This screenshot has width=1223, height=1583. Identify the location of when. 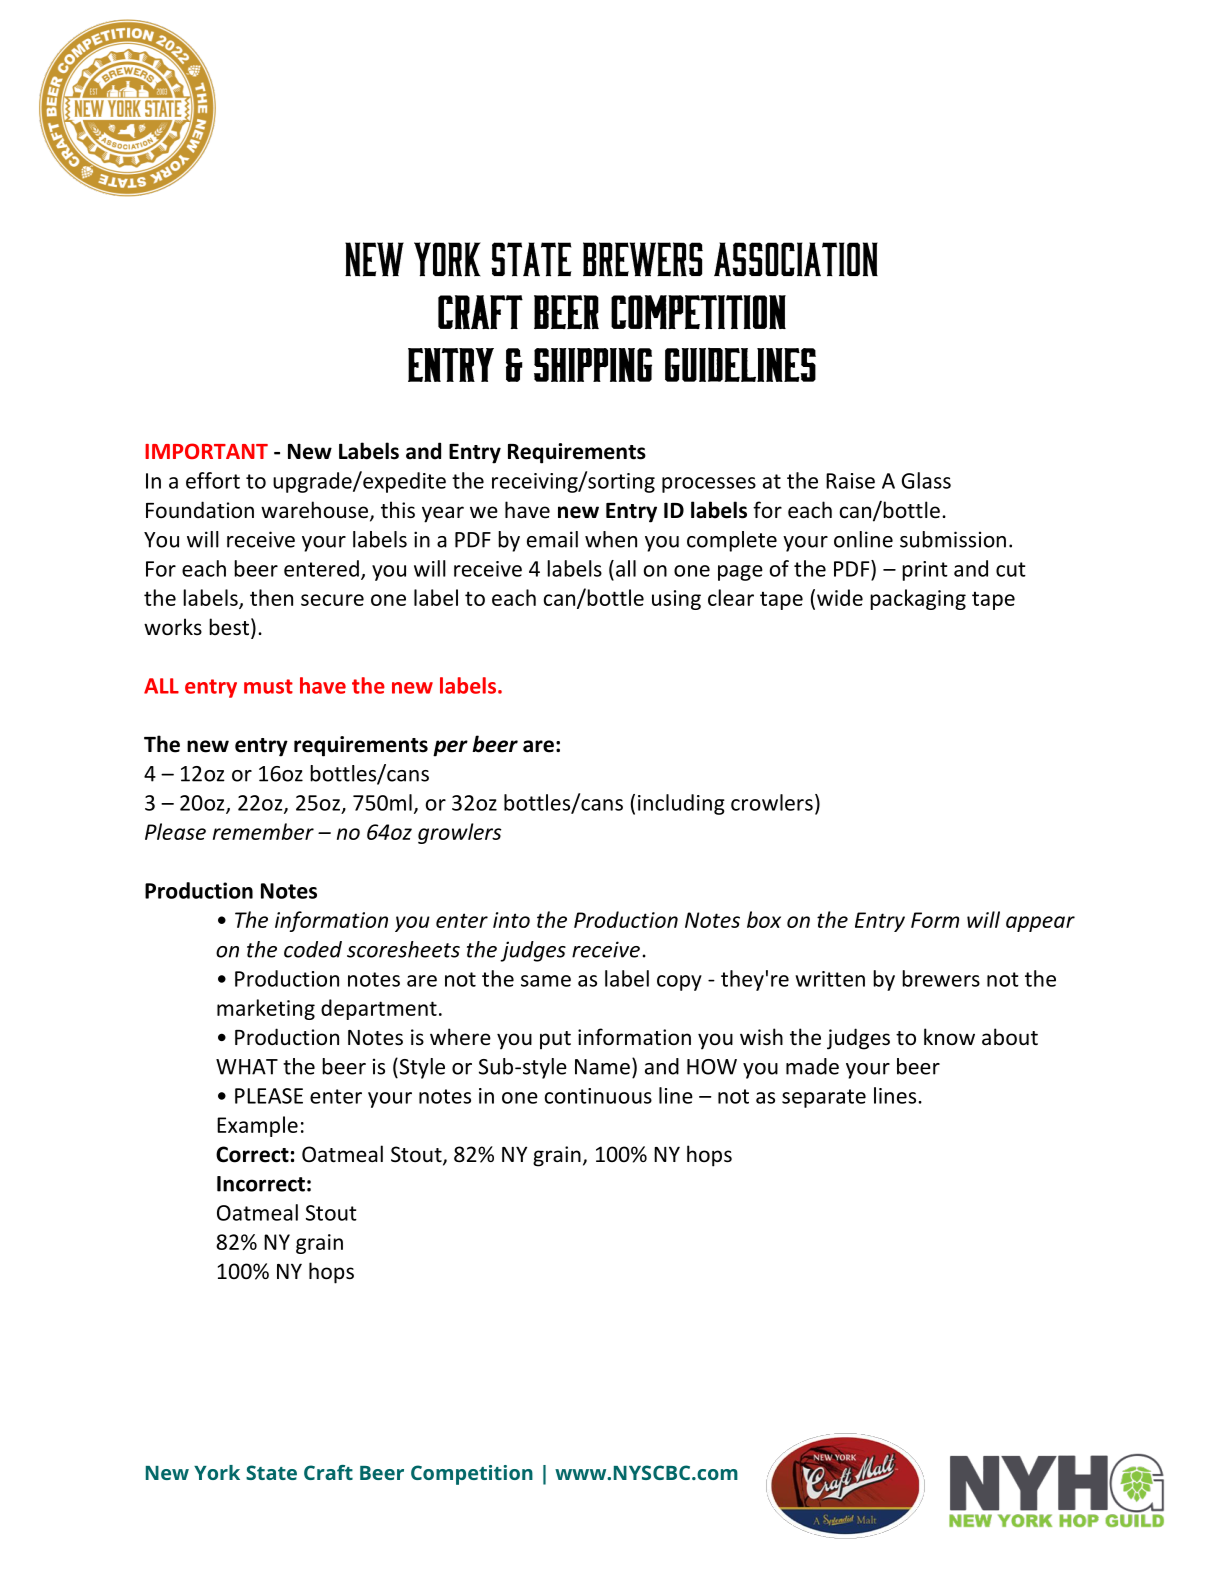
(611, 539).
